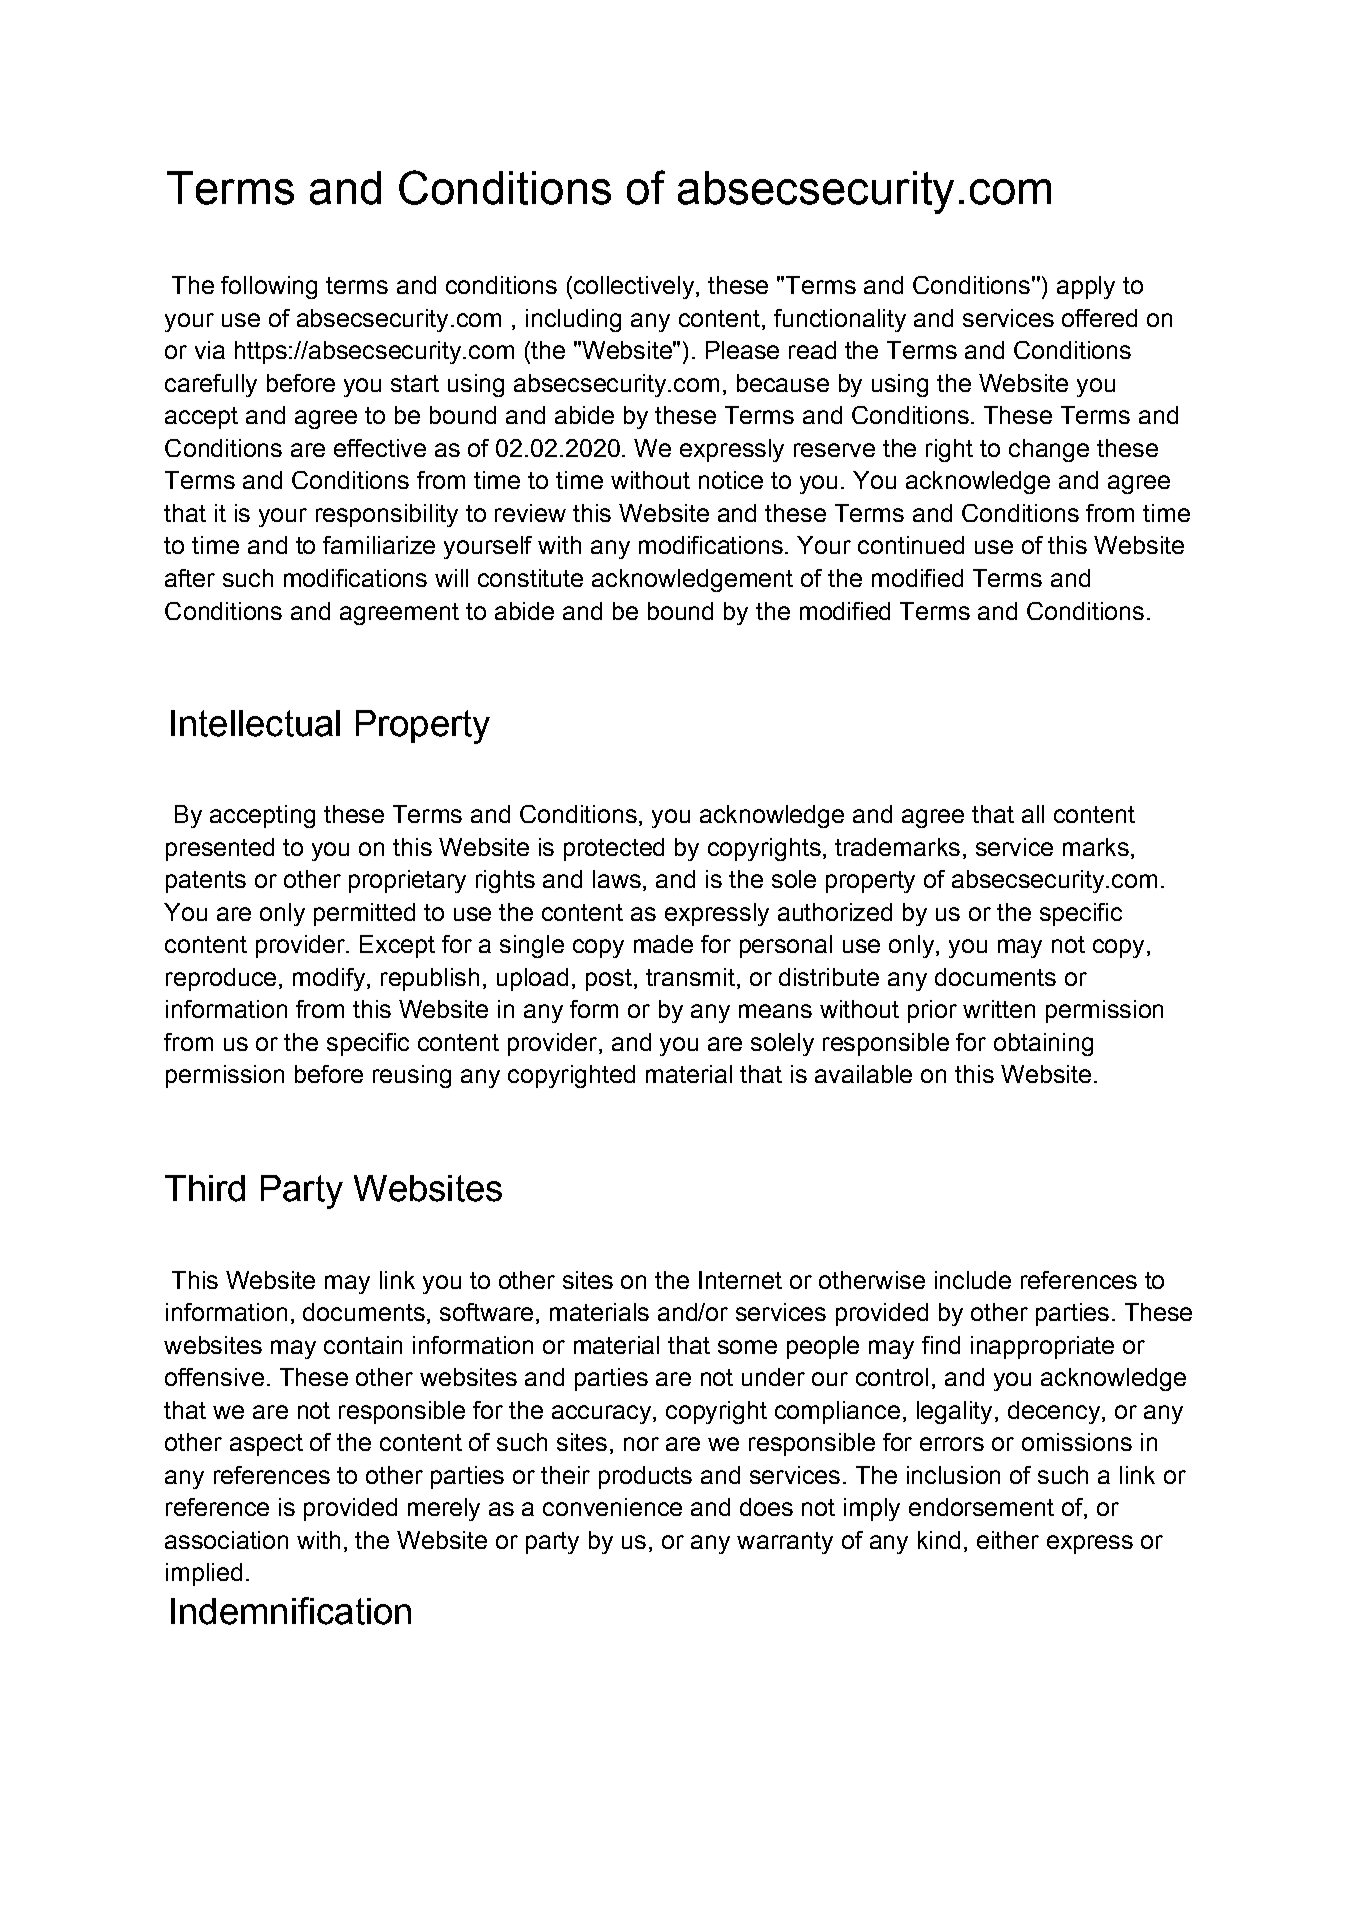  What do you see at coordinates (291, 1611) in the screenshot?
I see `Indemnification` at bounding box center [291, 1611].
